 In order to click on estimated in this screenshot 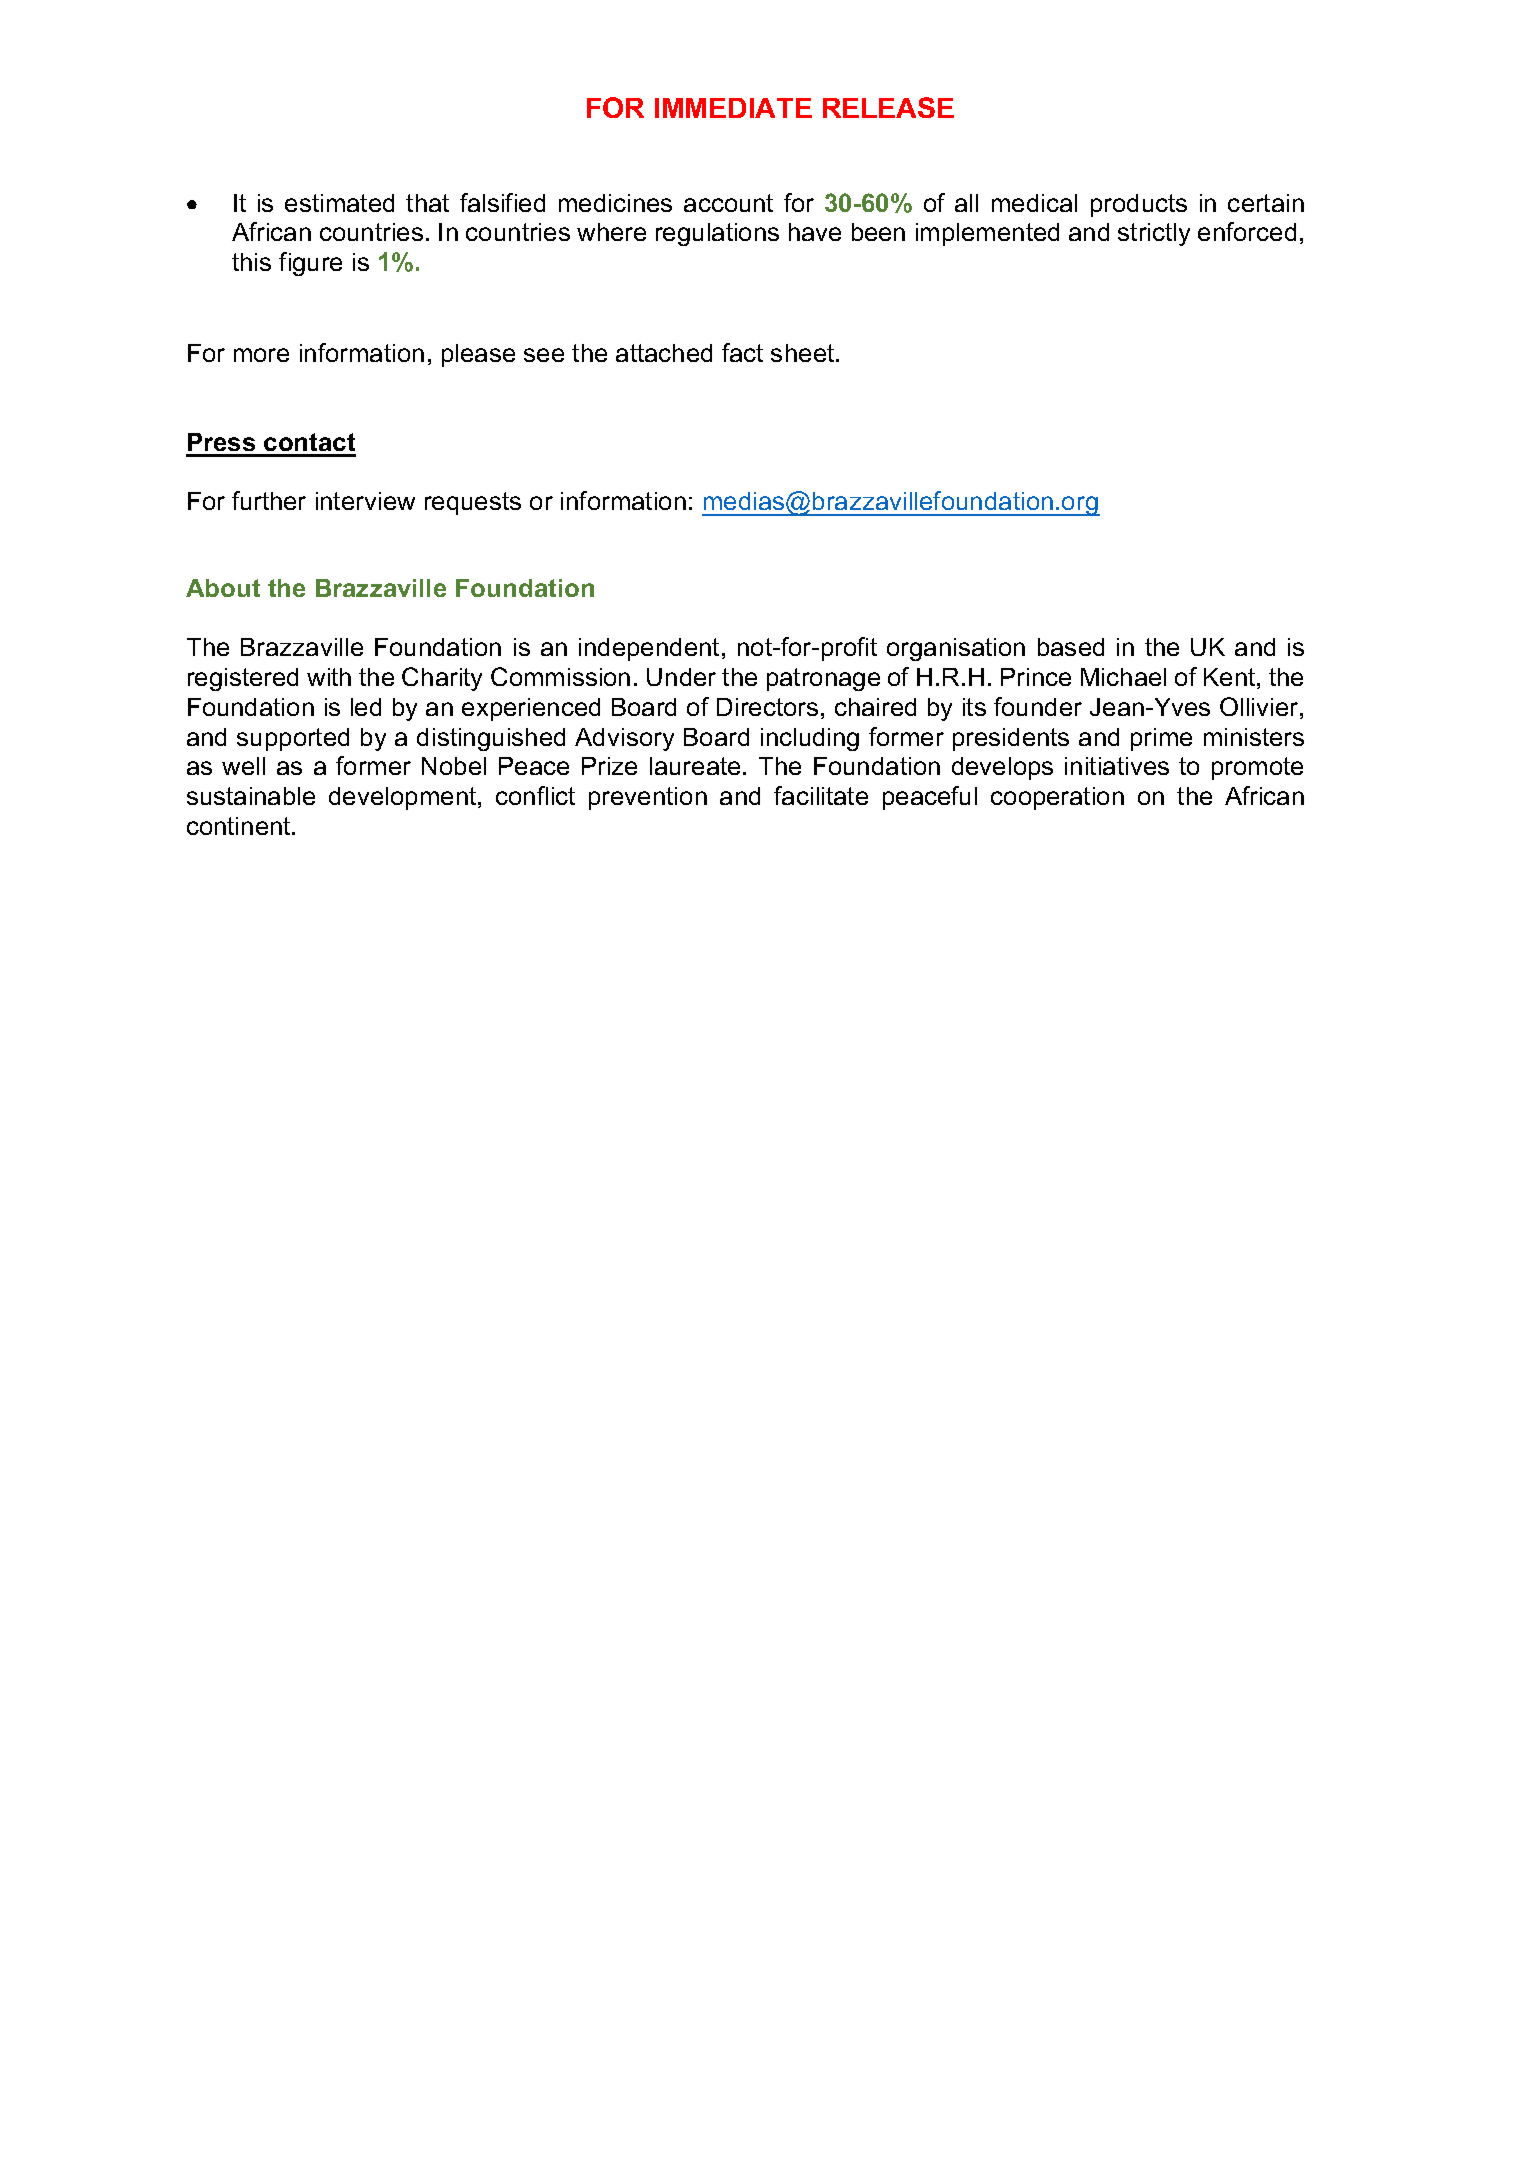, I will do `click(339, 203)`.
